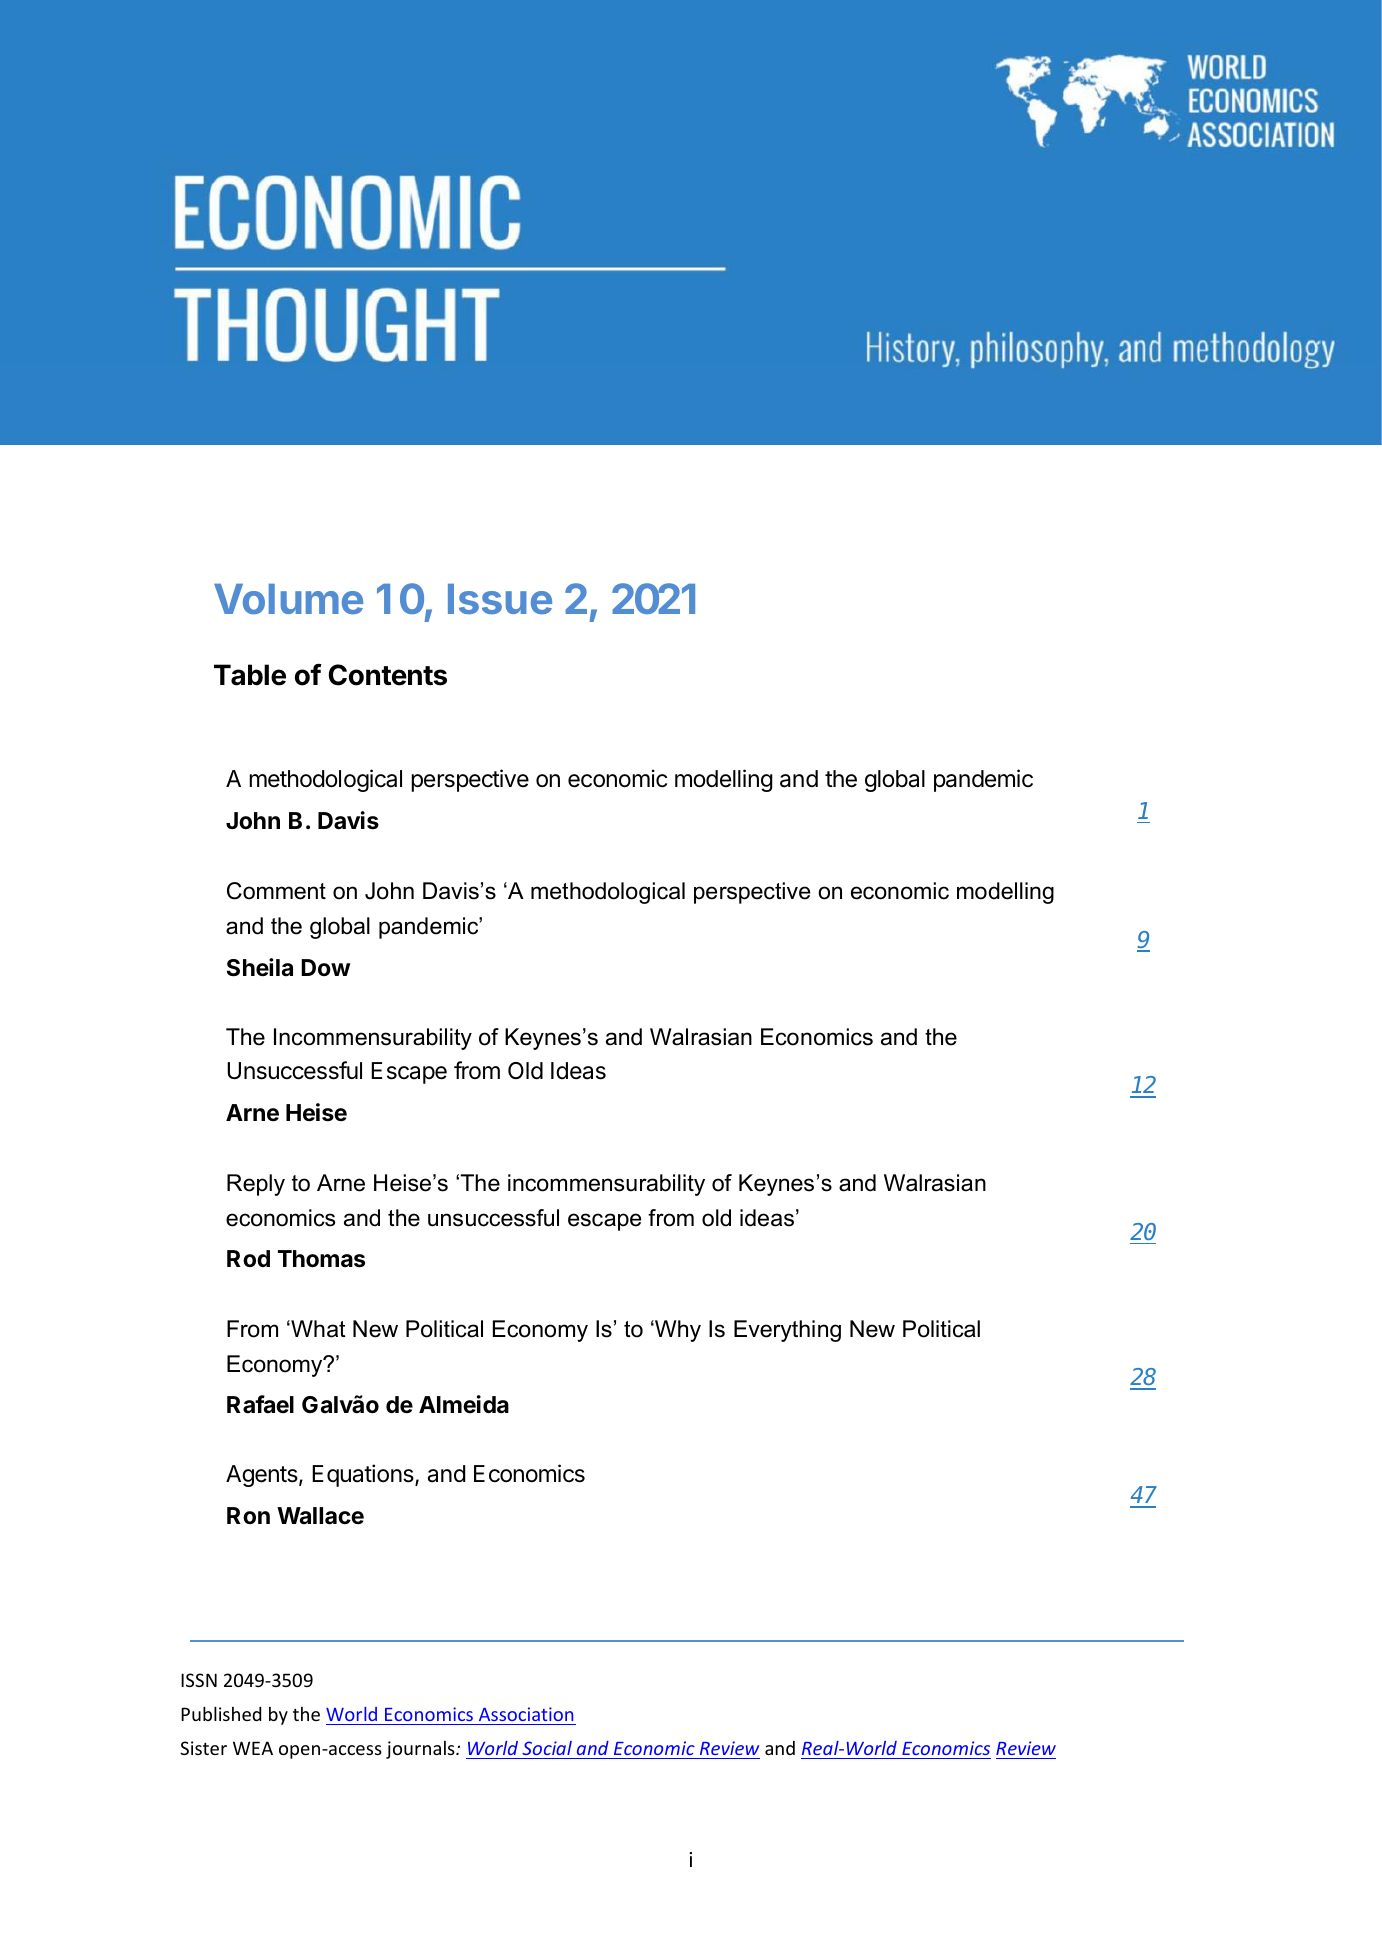 The height and width of the document is (1955, 1382). I want to click on Thomas, so click(321, 1259).
